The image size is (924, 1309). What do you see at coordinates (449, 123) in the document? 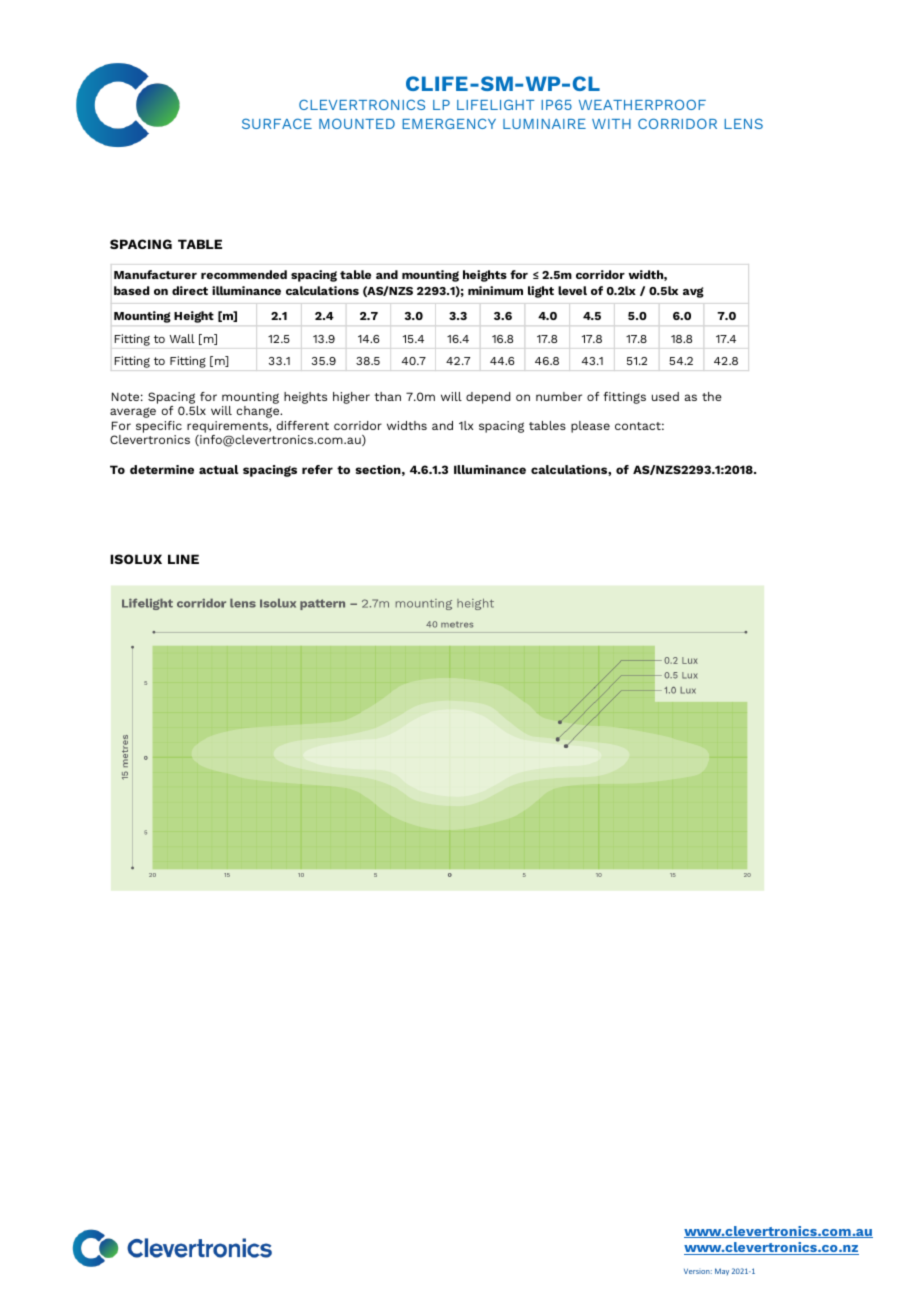
I see `EMERGENCY` at bounding box center [449, 123].
